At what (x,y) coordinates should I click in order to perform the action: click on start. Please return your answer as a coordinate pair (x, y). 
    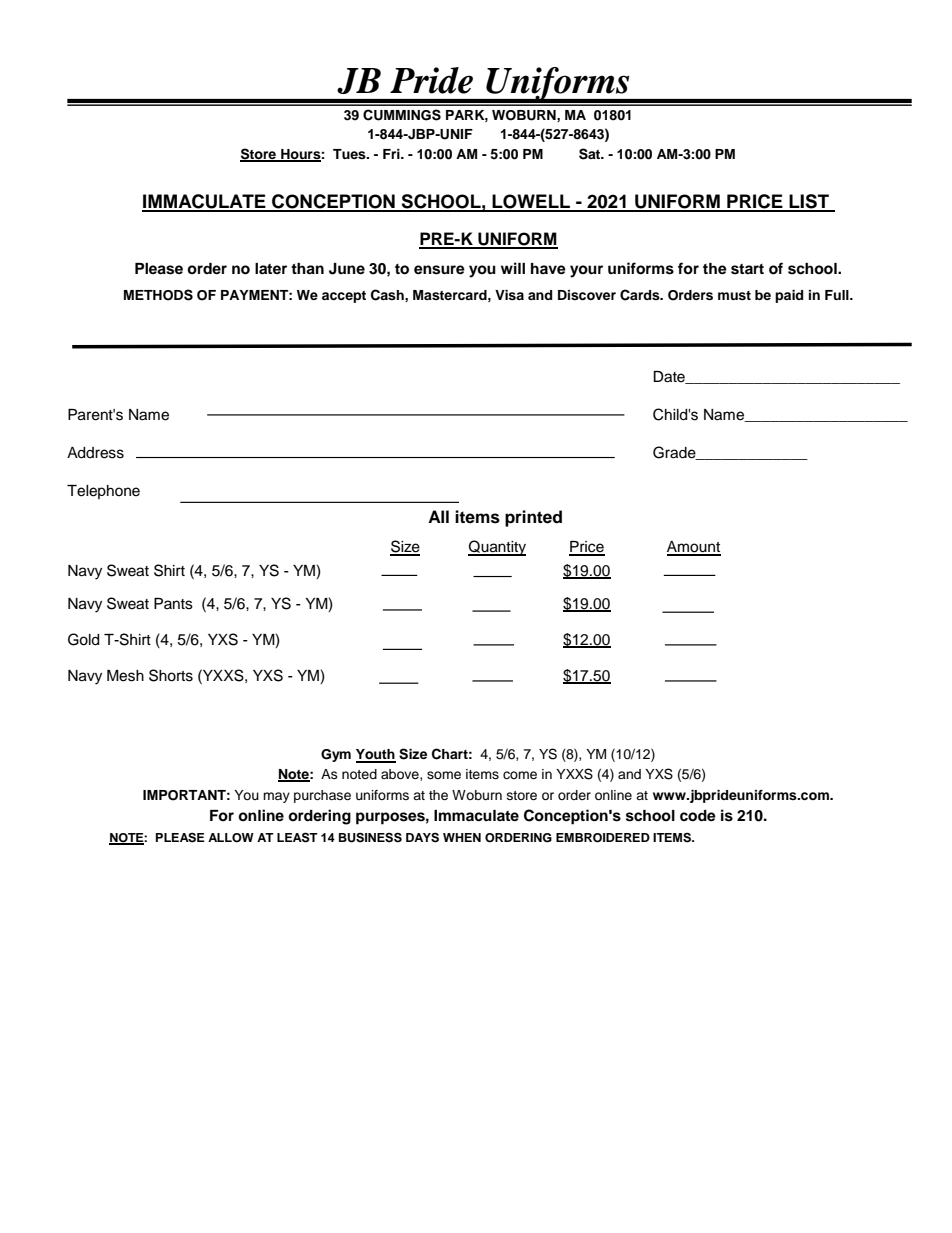
    Looking at the image, I should click on (747, 269).
